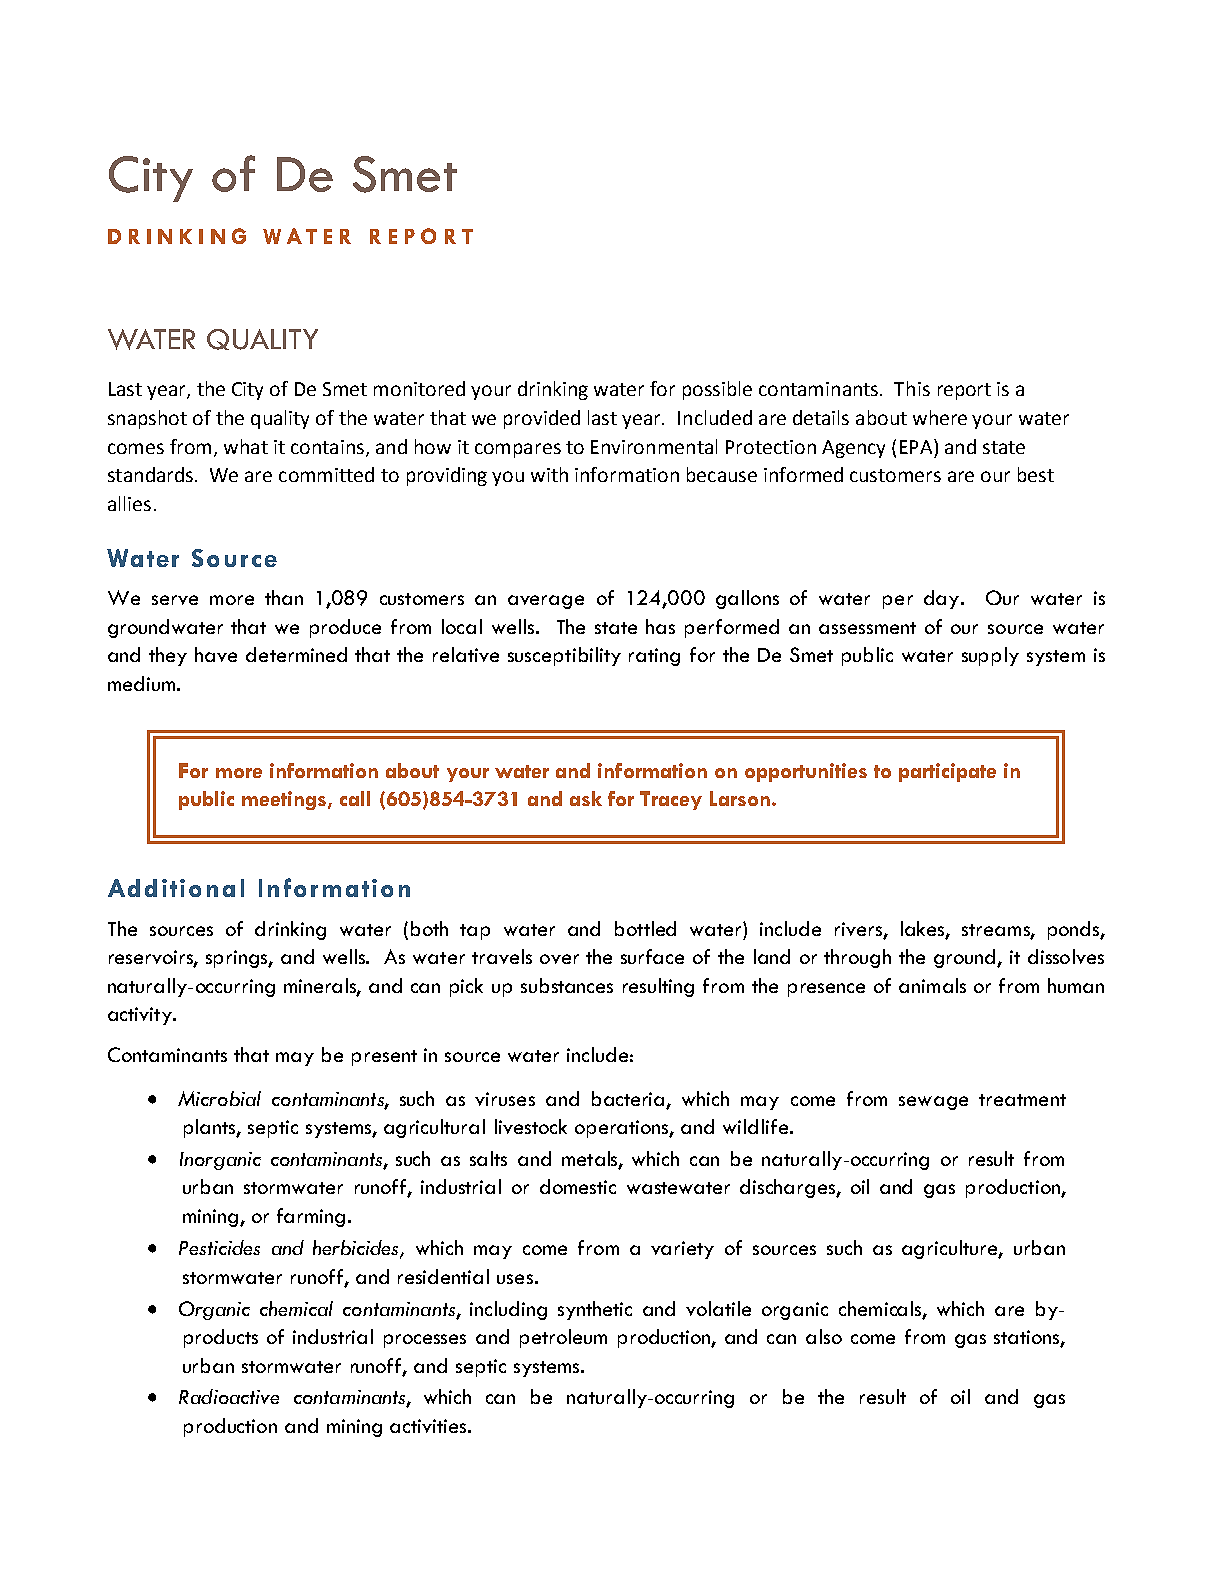  Describe the element at coordinates (645, 928) in the image. I see `bottled` at that location.
